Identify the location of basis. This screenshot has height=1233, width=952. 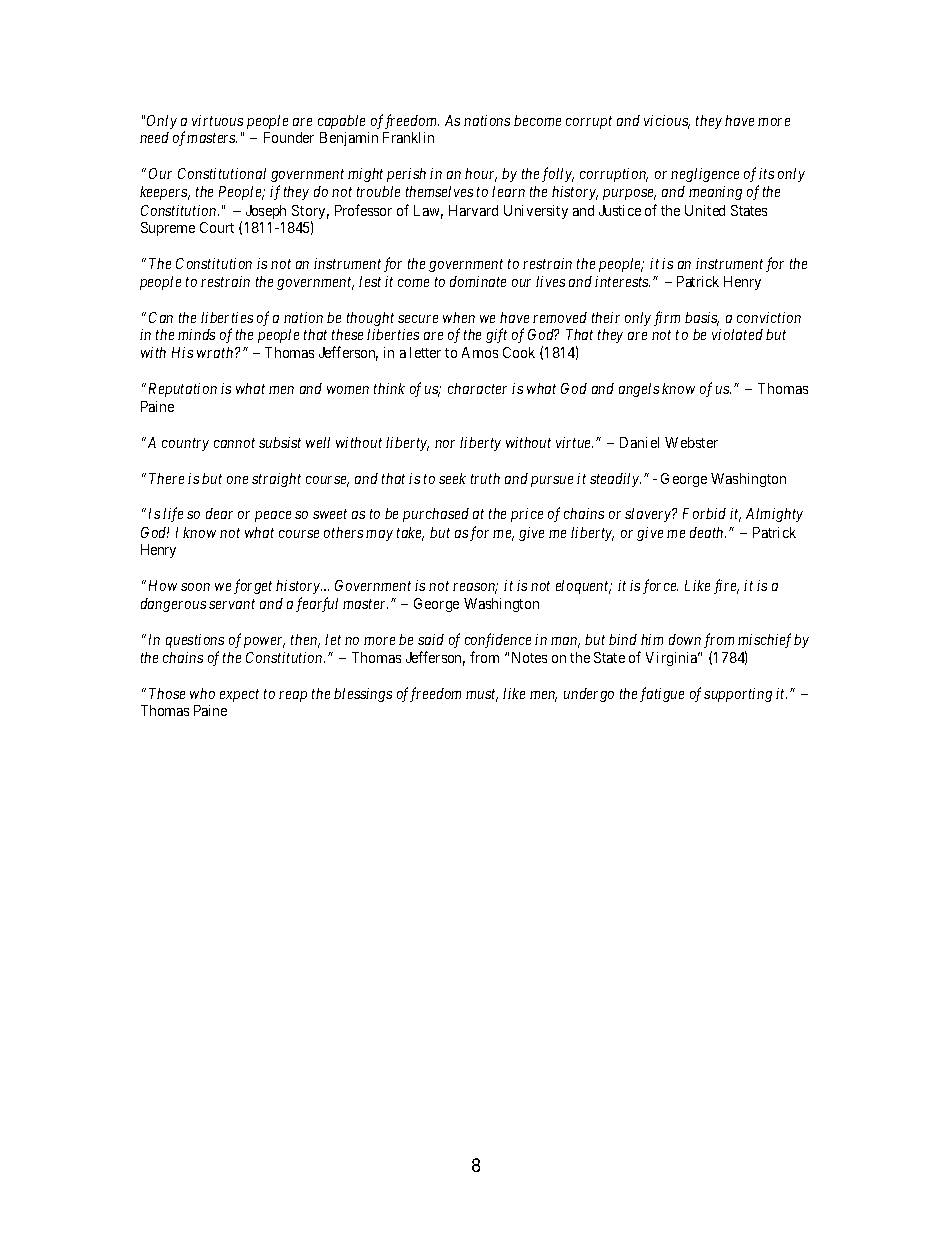
(702, 319).
